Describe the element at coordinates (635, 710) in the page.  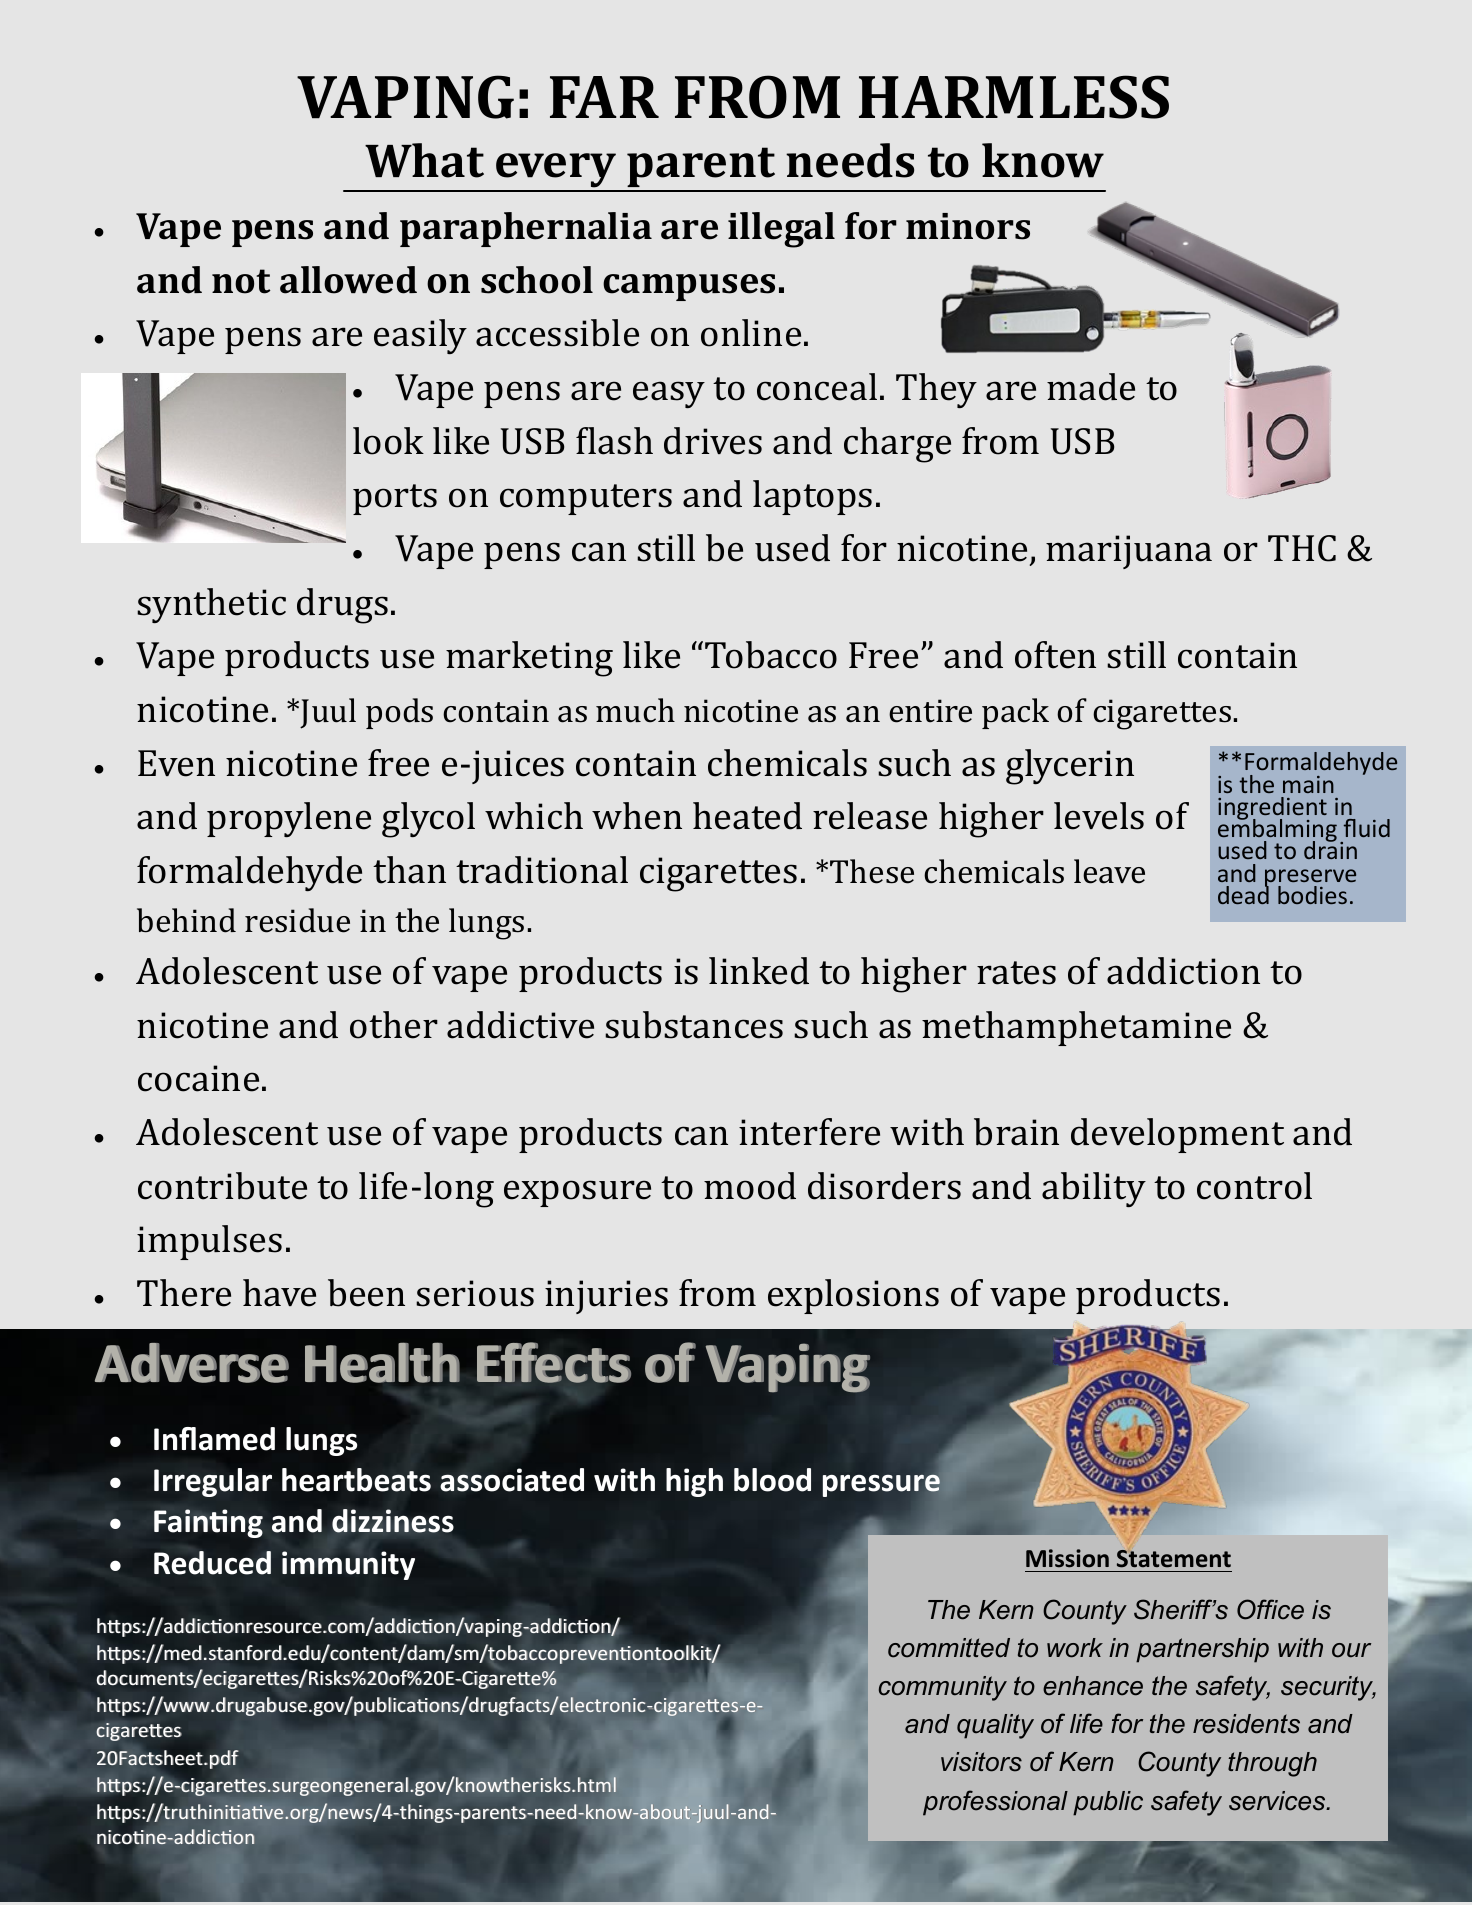
I see `much` at that location.
